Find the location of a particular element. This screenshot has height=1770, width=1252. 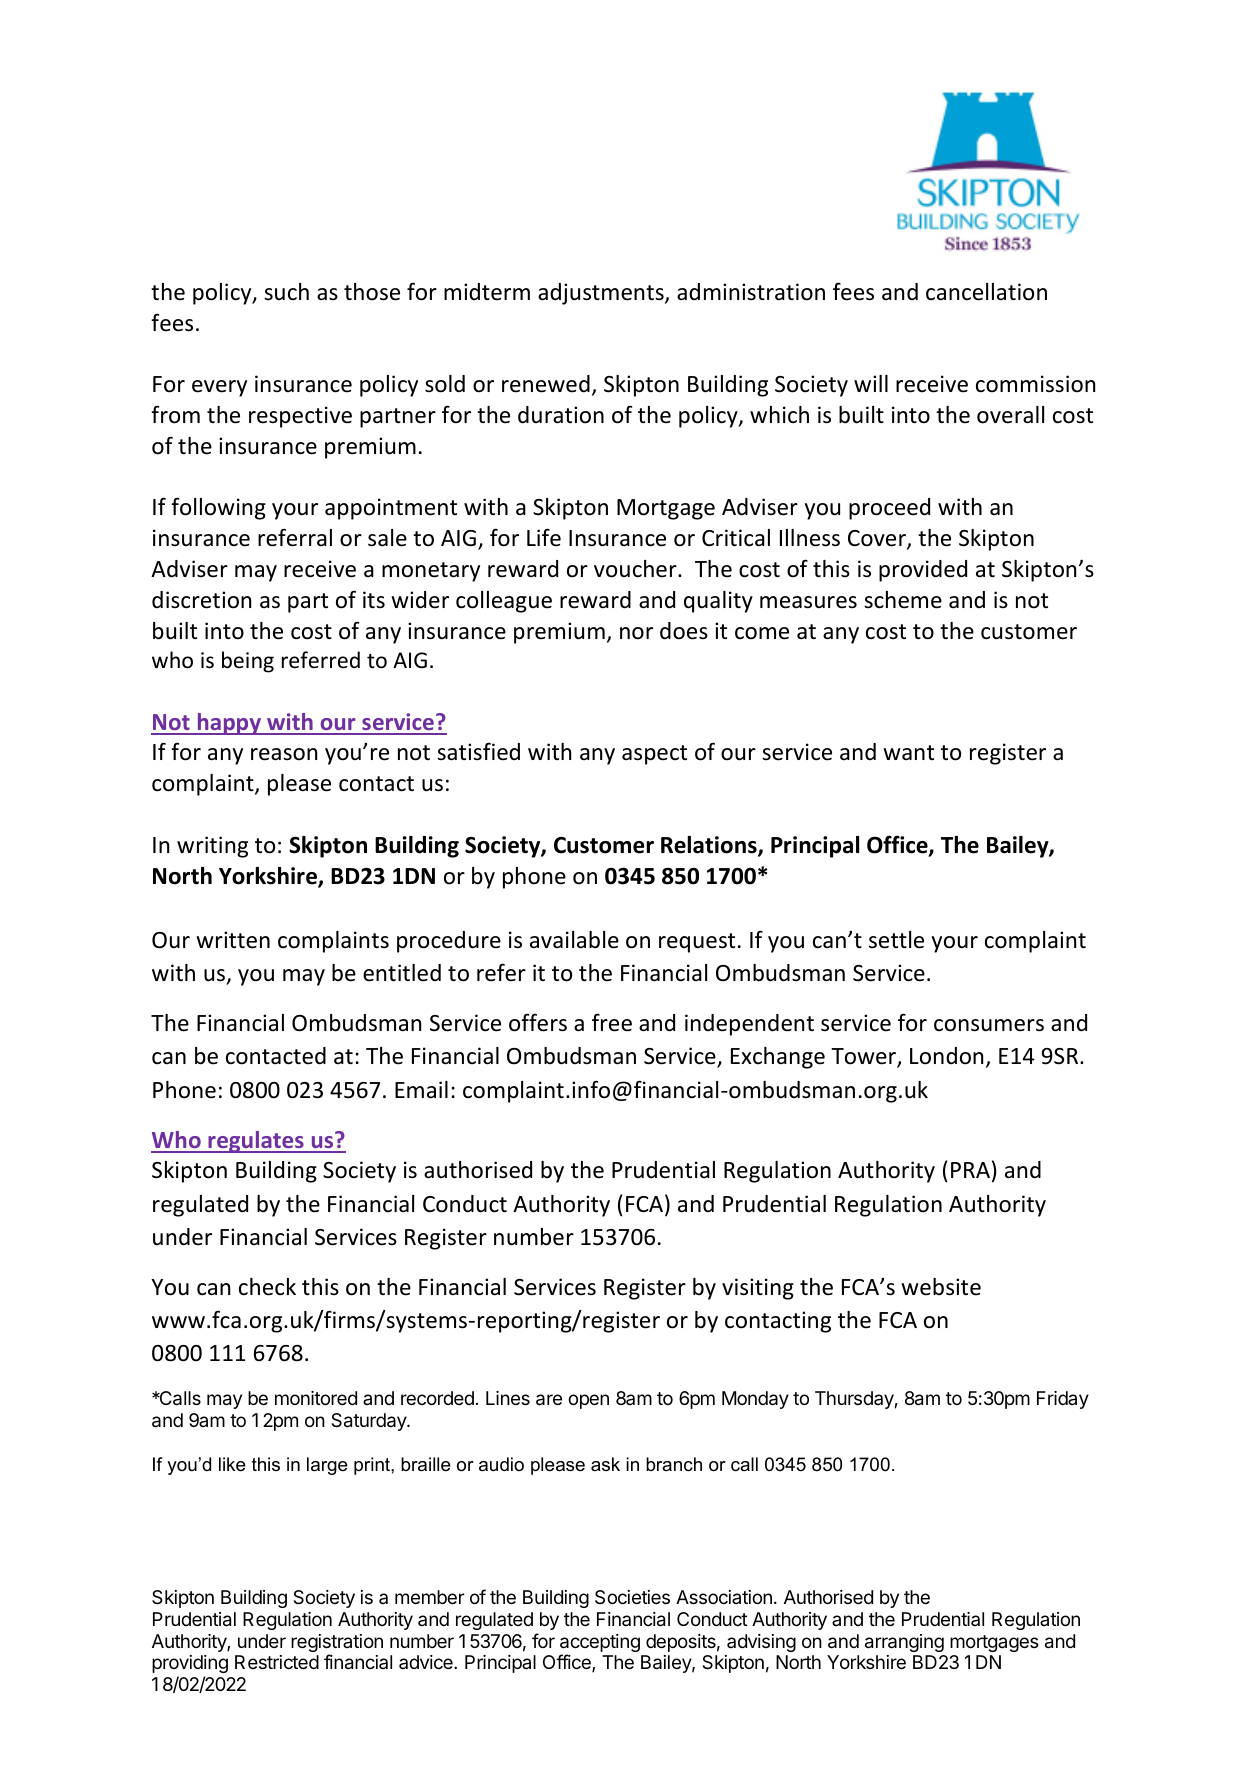

does is located at coordinates (684, 631).
